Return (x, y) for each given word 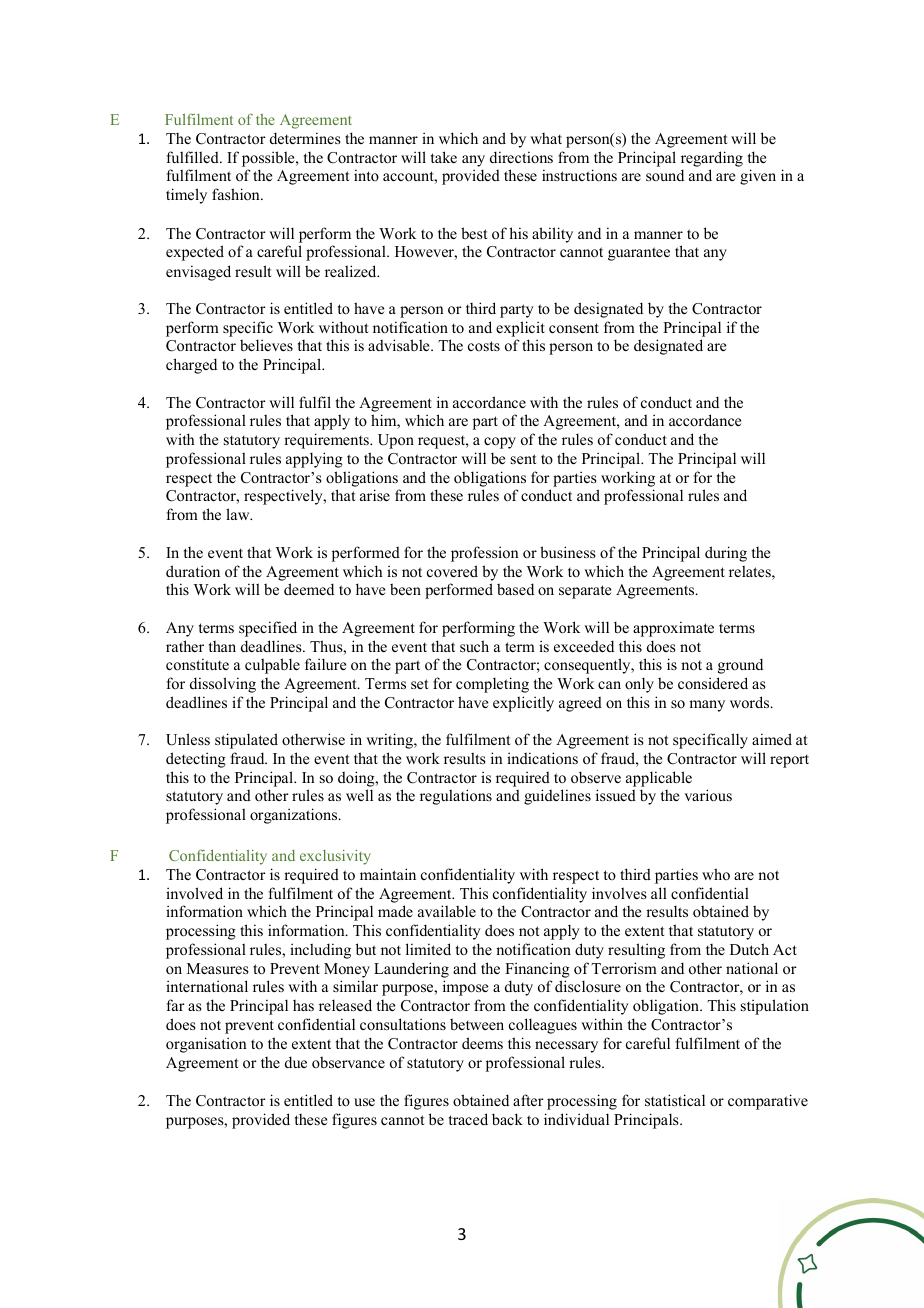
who (716, 874)
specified (268, 629)
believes (266, 345)
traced (468, 1119)
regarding (712, 159)
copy (500, 443)
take (444, 157)
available (447, 911)
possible (269, 159)
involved (194, 893)
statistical (675, 1100)
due (296, 1062)
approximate (673, 629)
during (726, 554)
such (474, 646)
